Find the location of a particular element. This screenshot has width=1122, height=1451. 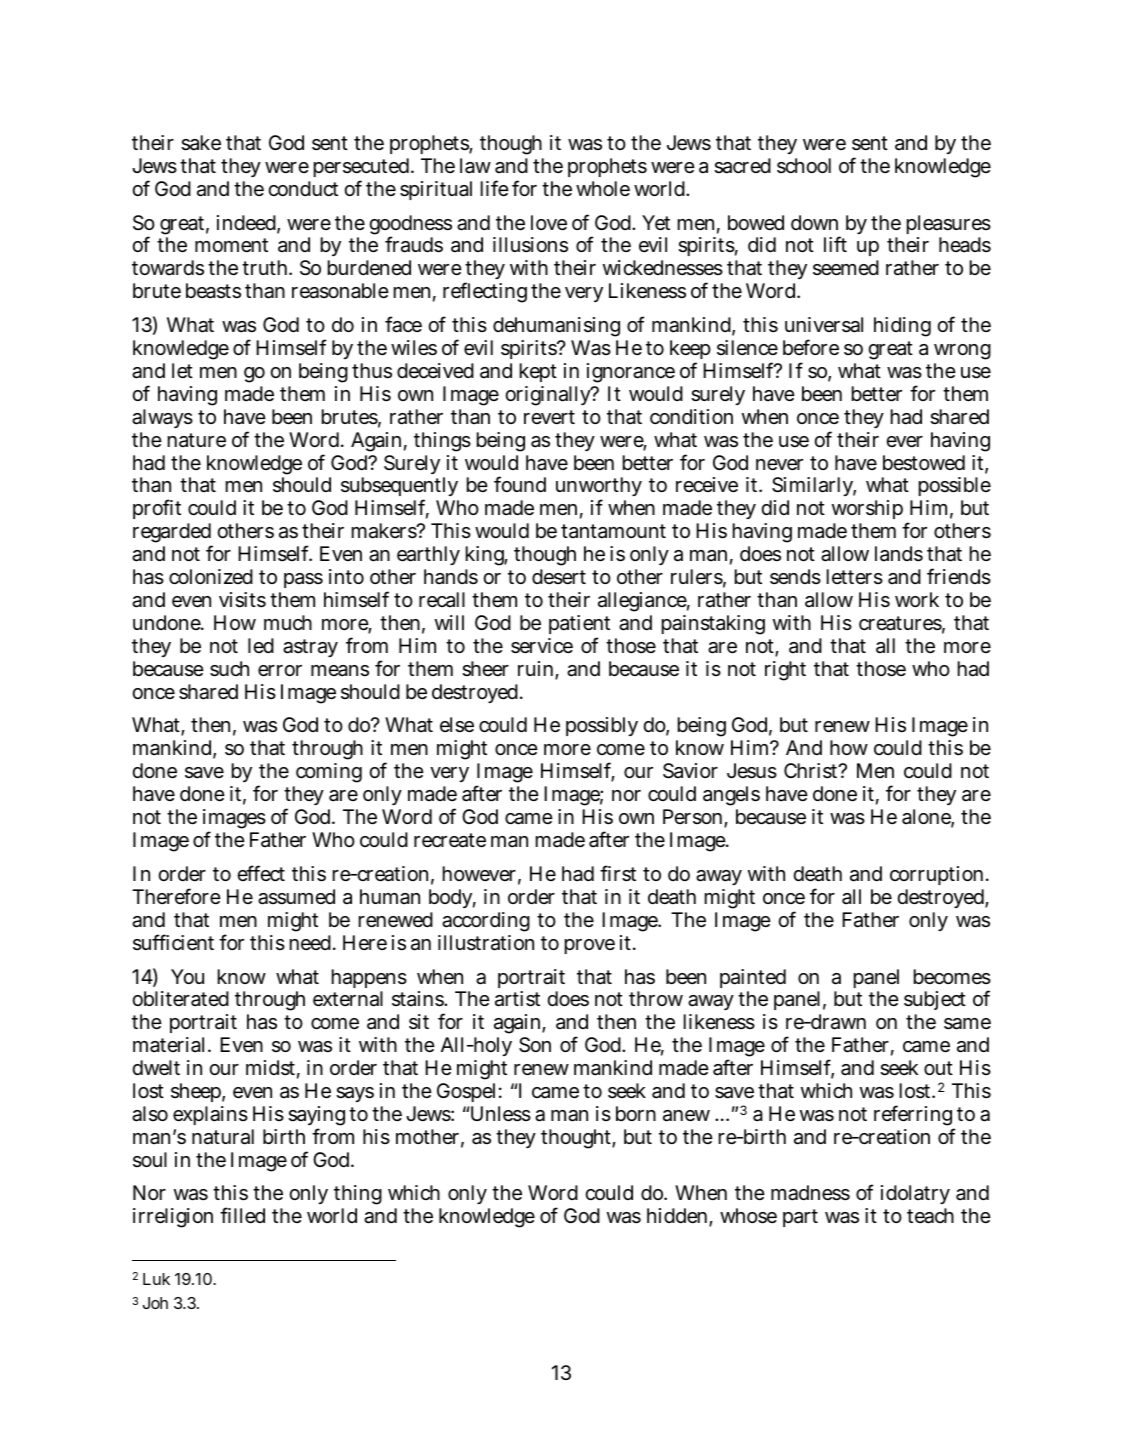

Christ is located at coordinates (812, 771).
